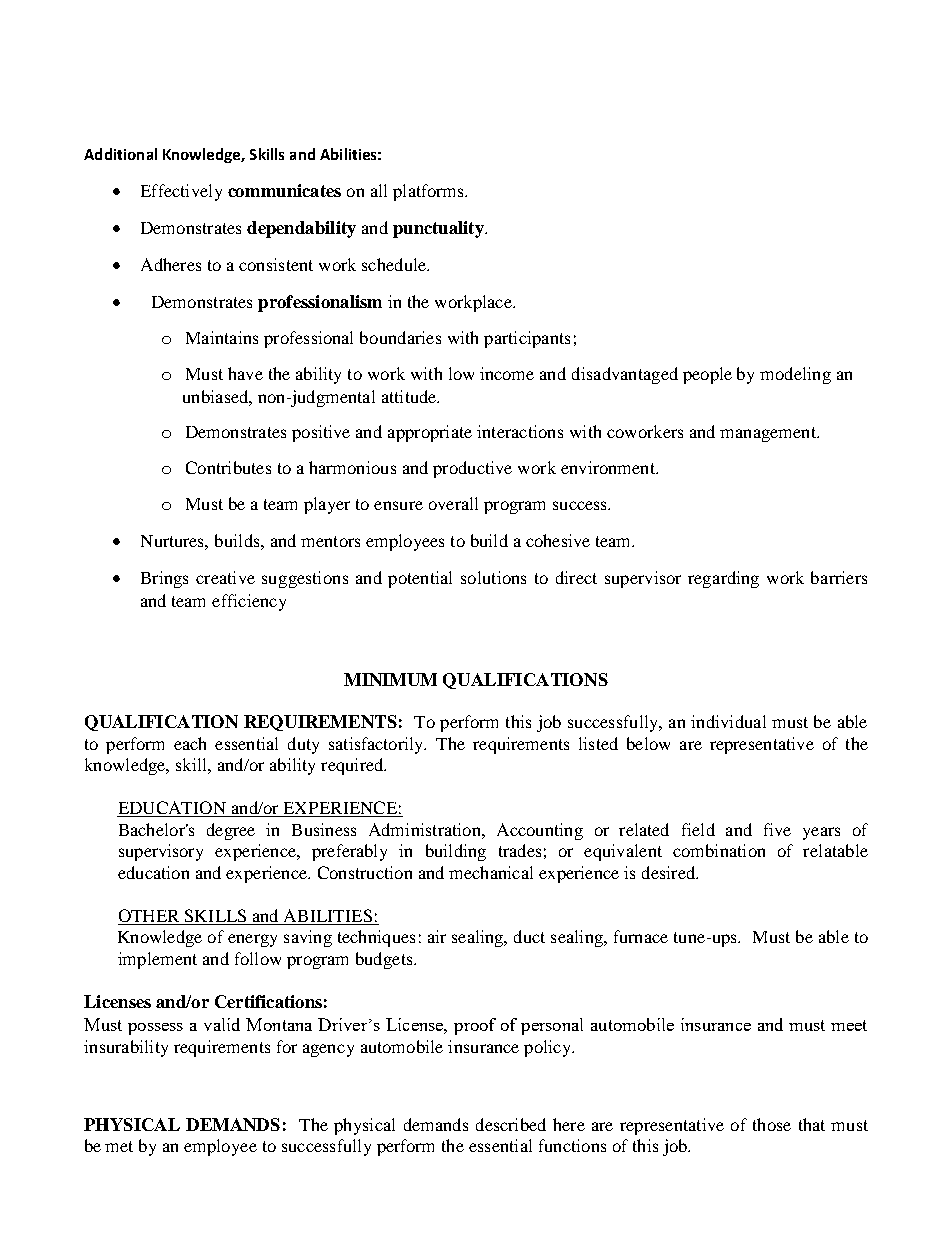 The height and width of the page is (1233, 952). I want to click on Effectively, so click(181, 192).
